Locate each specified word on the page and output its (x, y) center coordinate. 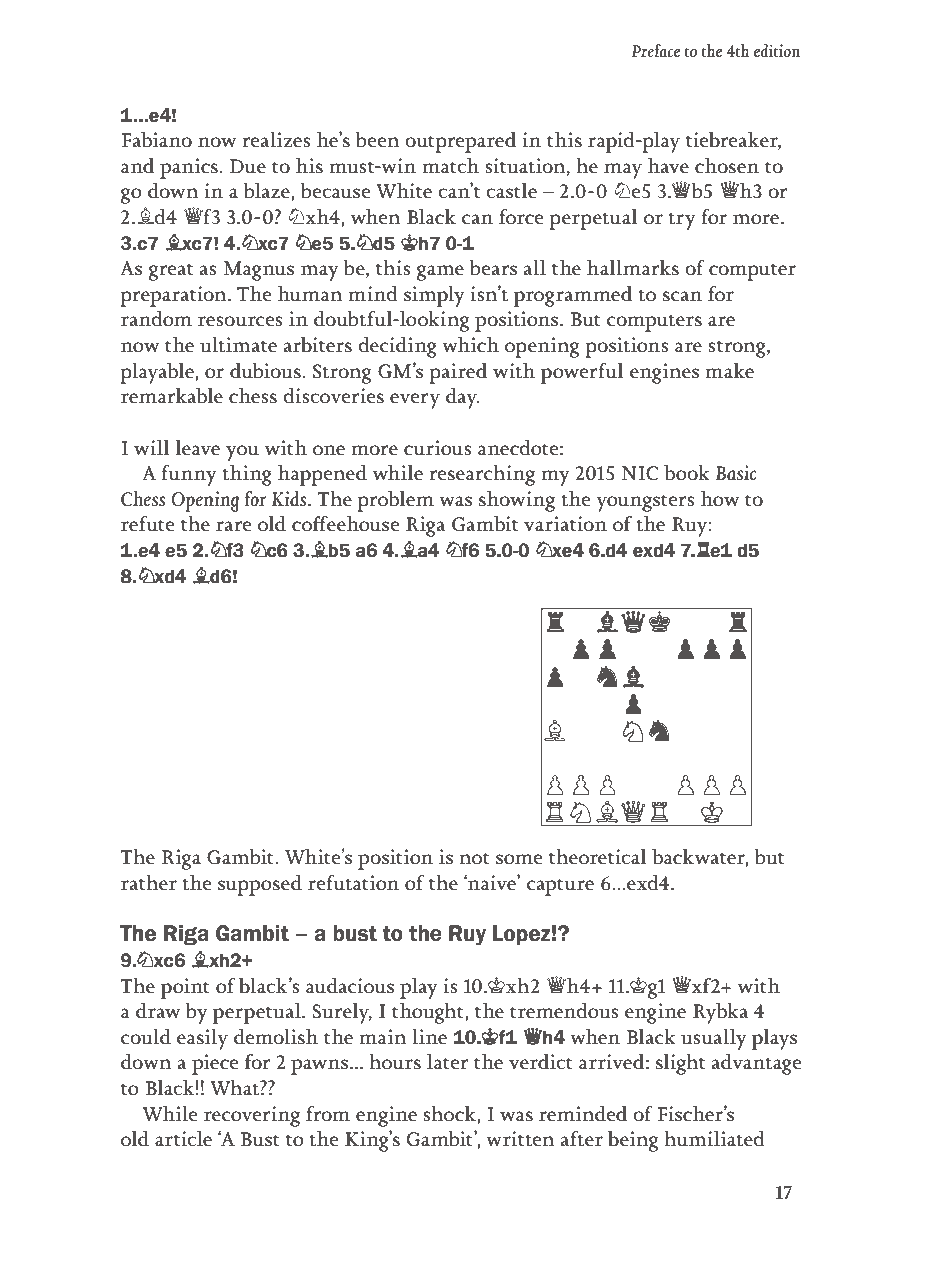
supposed (260, 885)
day (462, 398)
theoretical (598, 856)
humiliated (714, 1138)
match (450, 165)
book (687, 473)
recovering (252, 1116)
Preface (656, 50)
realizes (276, 139)
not (474, 858)
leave (198, 447)
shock (450, 1113)
